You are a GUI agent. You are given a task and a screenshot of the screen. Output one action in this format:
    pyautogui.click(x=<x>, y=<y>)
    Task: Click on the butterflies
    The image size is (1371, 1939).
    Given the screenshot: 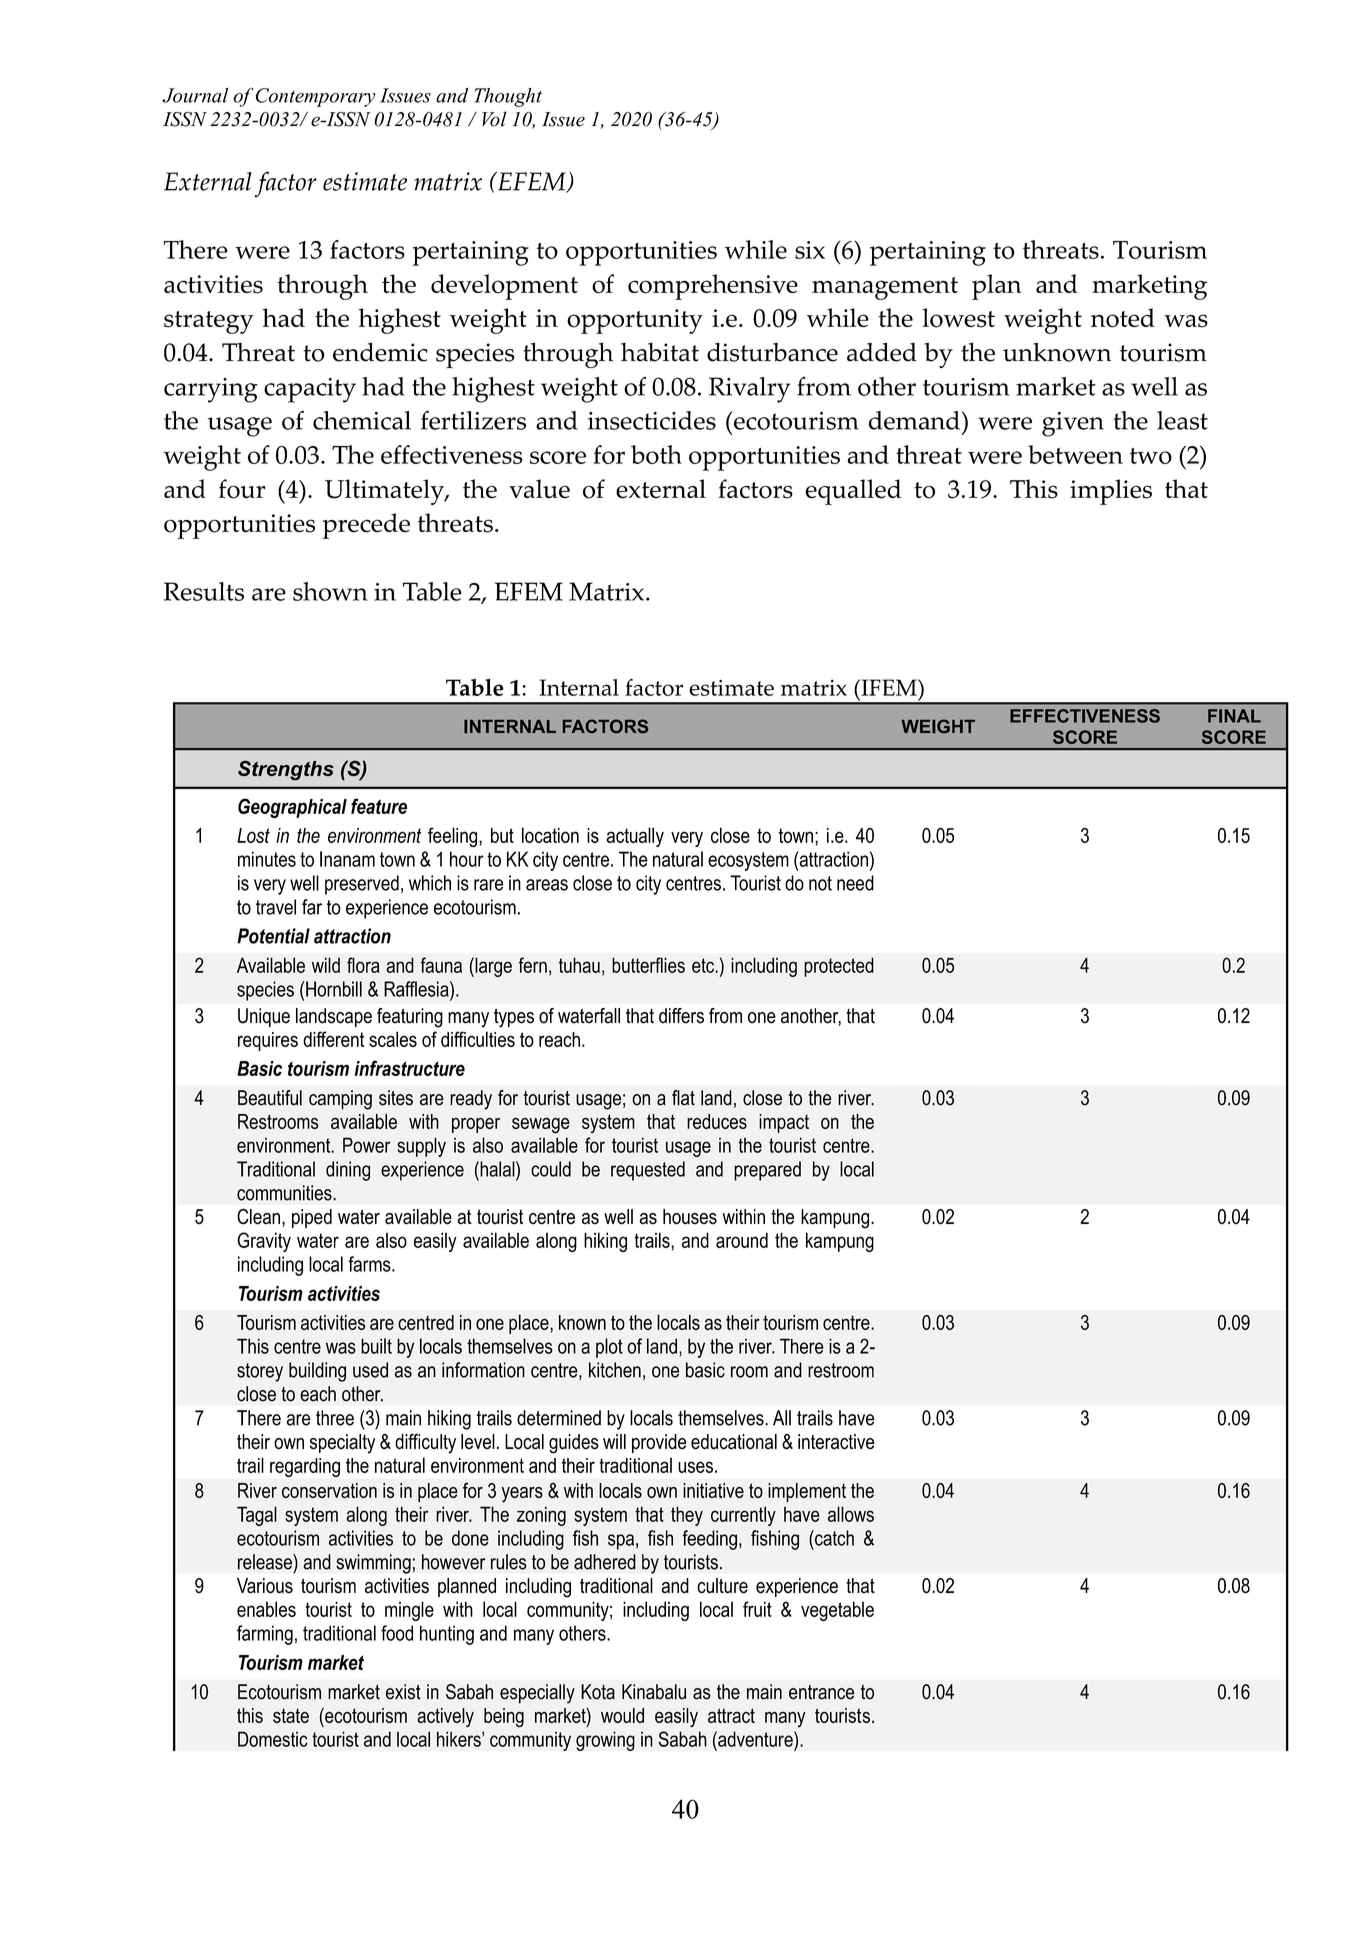 What is the action you would take?
    pyautogui.click(x=648, y=965)
